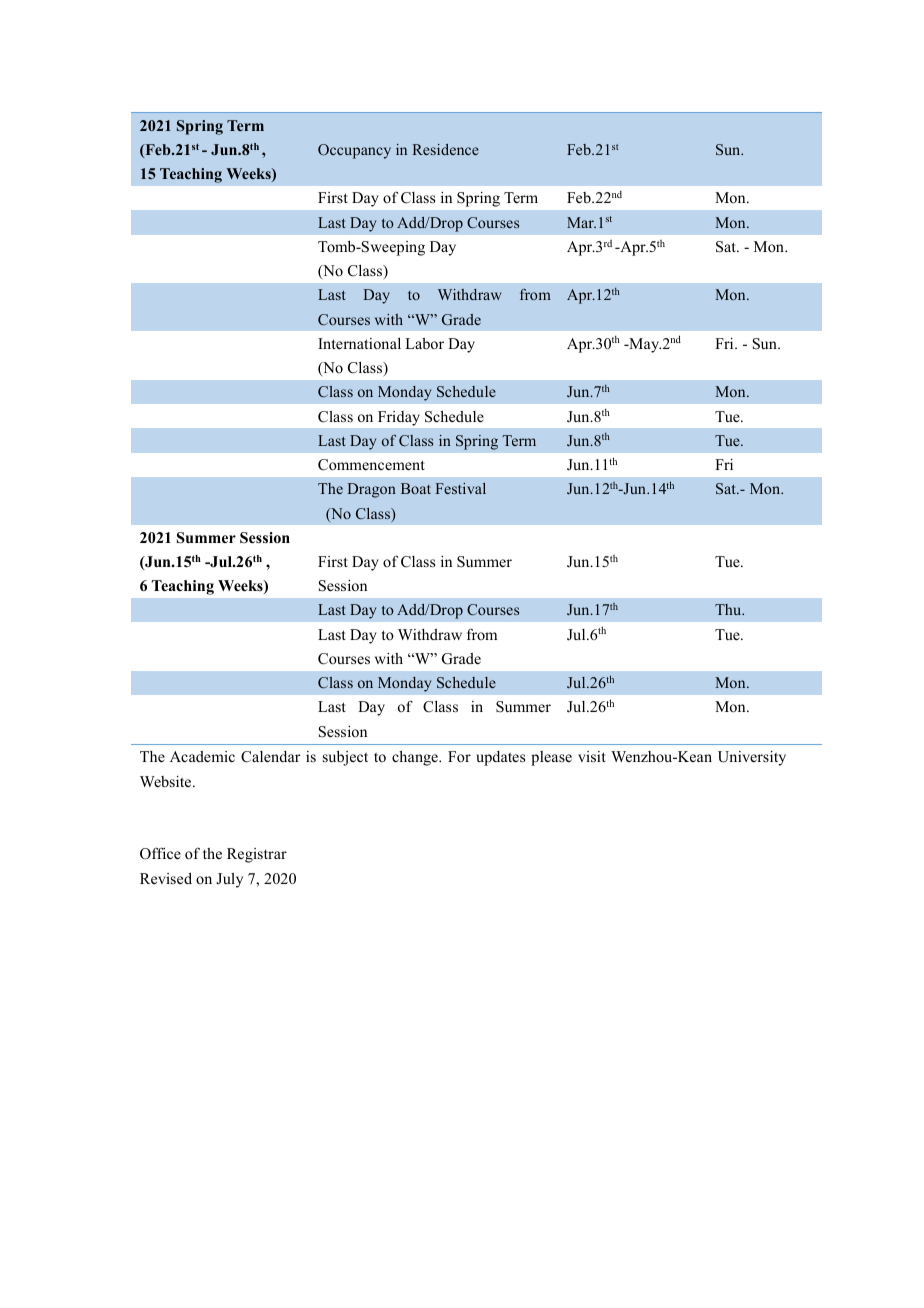 This document has height=1308, width=924. I want to click on Occupancy, so click(354, 151).
